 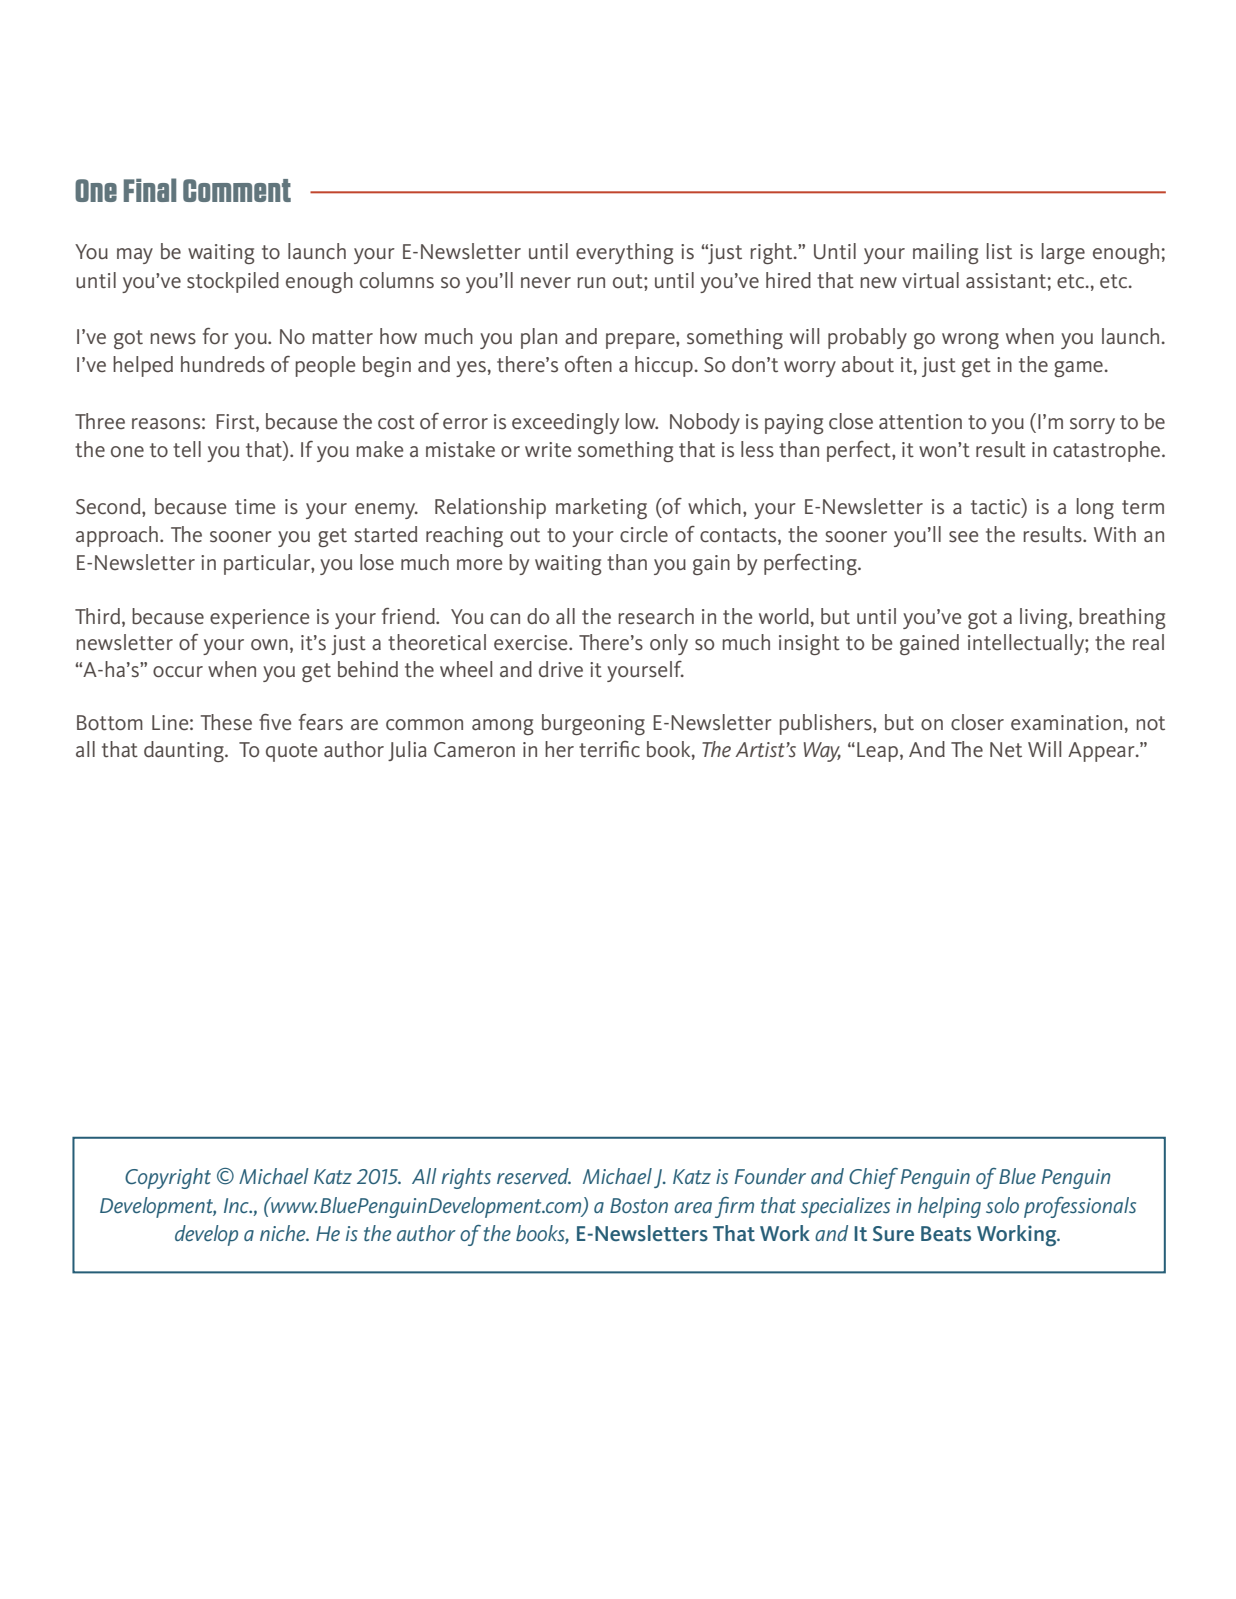 What do you see at coordinates (255, 506) in the screenshot?
I see `time` at bounding box center [255, 506].
